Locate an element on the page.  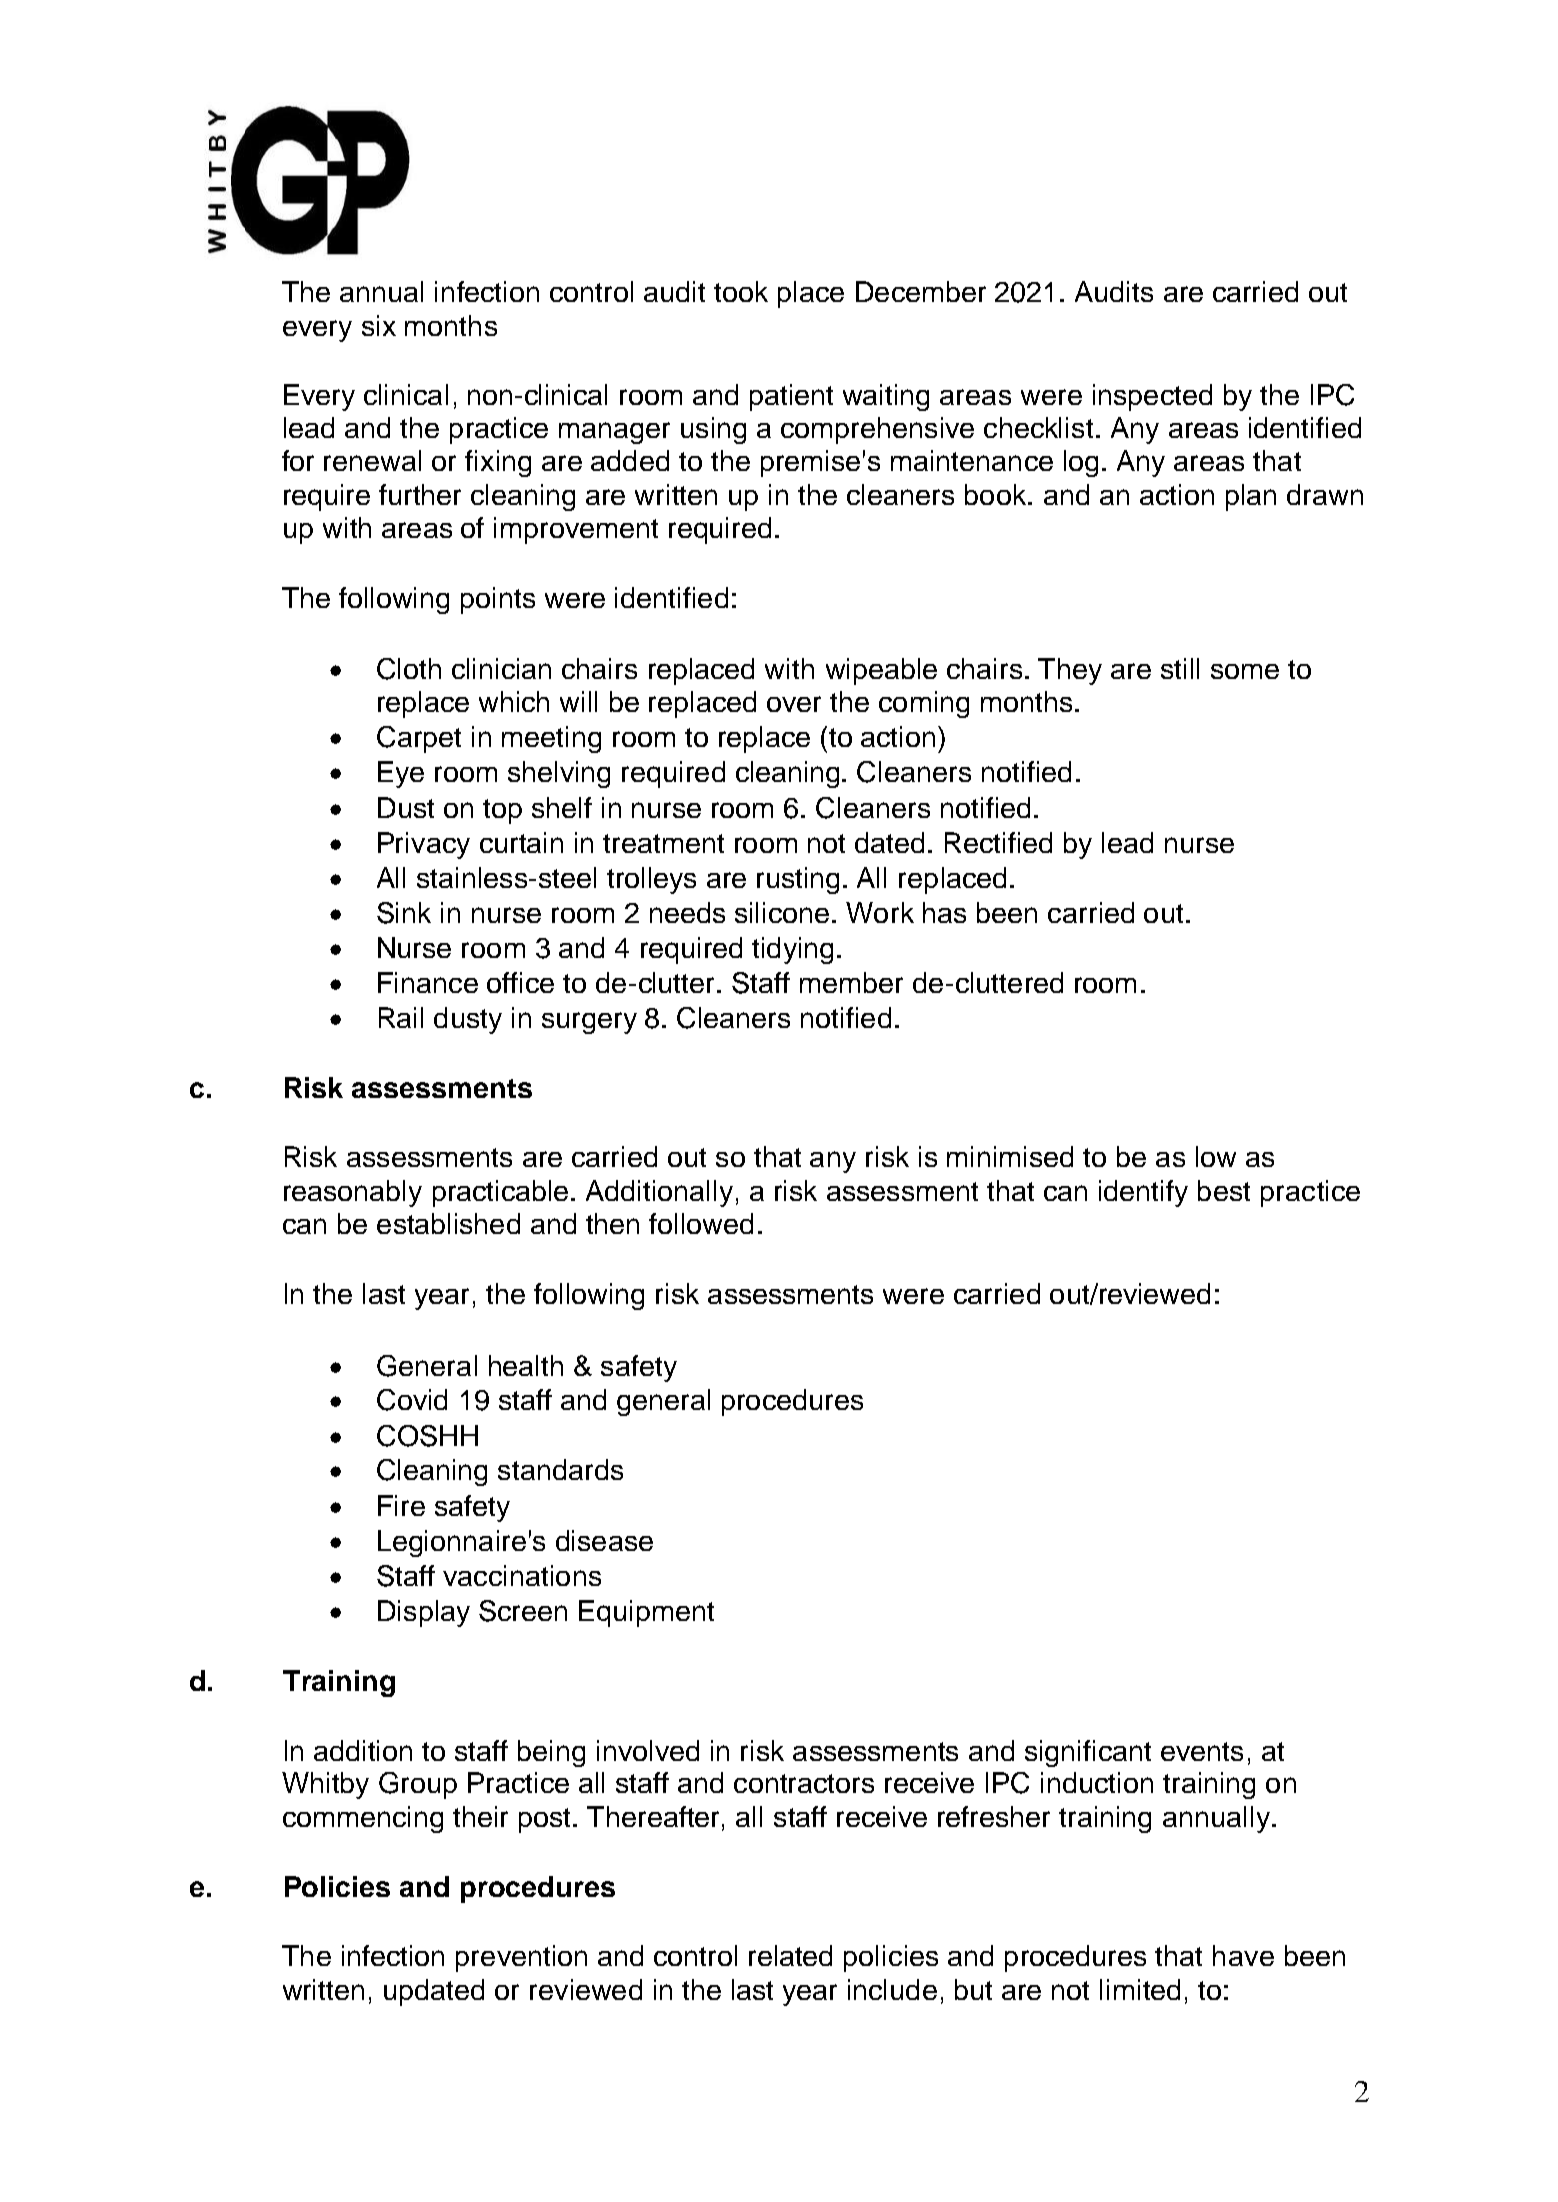
inspected is located at coordinates (1152, 397).
